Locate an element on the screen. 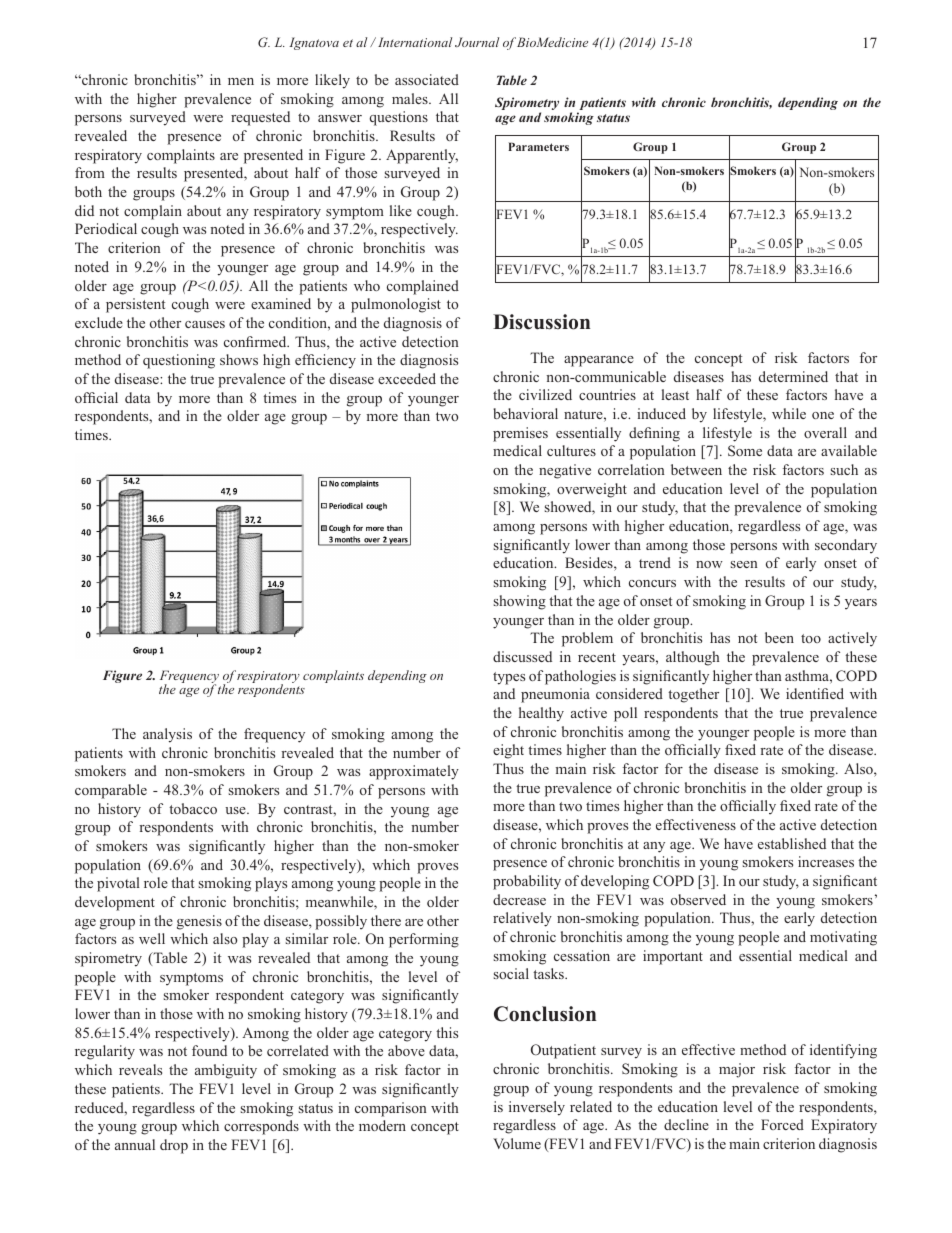 This screenshot has height=1233, width=952. probability is located at coordinates (527, 882).
